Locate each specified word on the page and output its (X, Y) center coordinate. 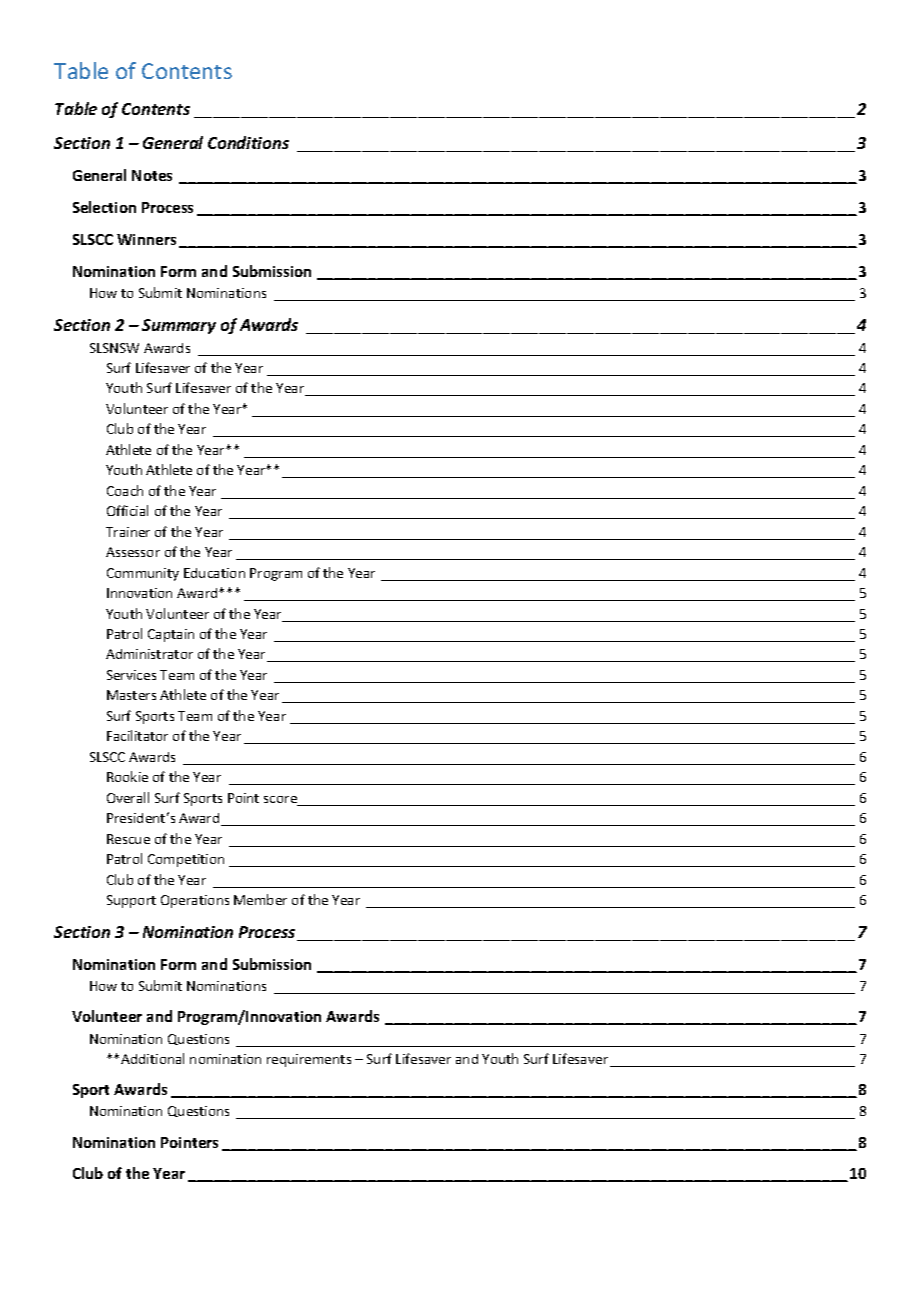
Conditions (248, 142)
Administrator (149, 654)
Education (214, 573)
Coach (125, 490)
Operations (195, 901)
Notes (152, 175)
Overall (128, 797)
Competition (186, 860)
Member (260, 899)
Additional (152, 1058)
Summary (179, 326)
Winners (146, 239)
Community (143, 574)
